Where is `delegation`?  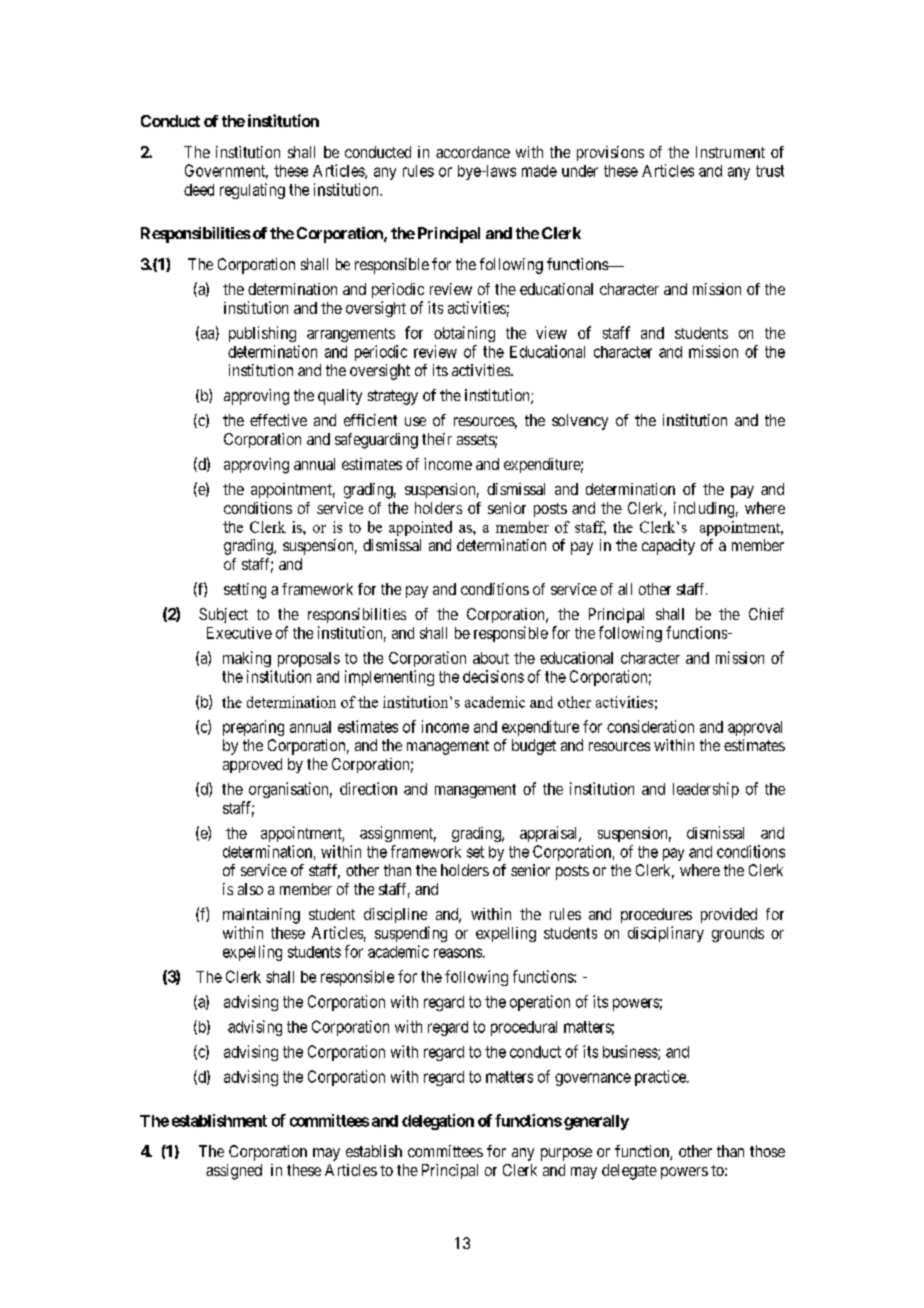 delegation is located at coordinates (438, 1122).
